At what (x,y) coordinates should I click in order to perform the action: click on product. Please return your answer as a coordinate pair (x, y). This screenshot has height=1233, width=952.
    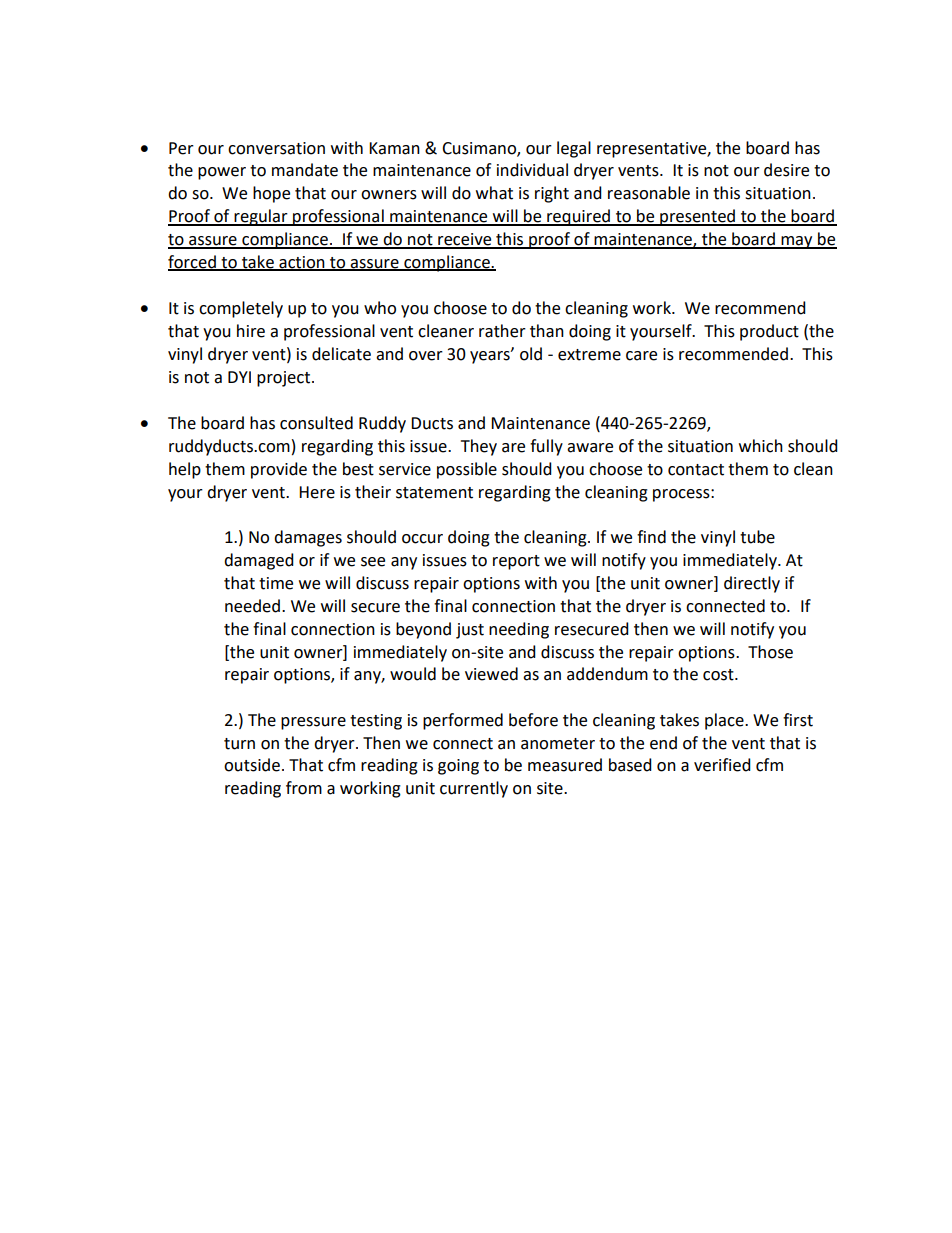
    Looking at the image, I should click on (769, 332).
